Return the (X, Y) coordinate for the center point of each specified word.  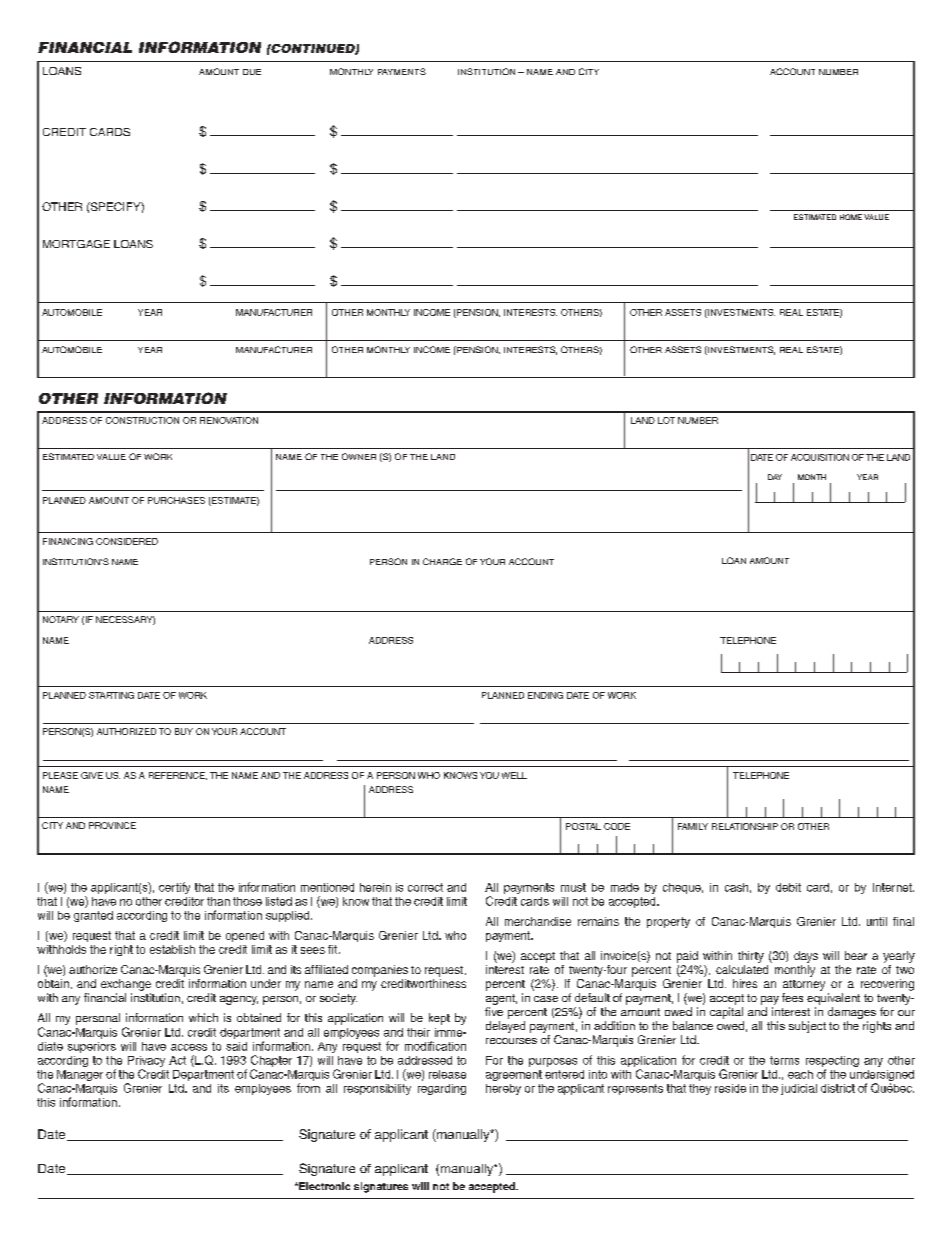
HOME (851, 217)
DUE (252, 72)
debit (788, 887)
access (189, 1047)
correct (425, 887)
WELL (514, 775)
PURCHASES (176, 500)
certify (174, 888)
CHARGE (442, 561)
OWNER (359, 456)
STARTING (111, 695)
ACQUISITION (820, 457)
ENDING (545, 695)
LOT (666, 420)
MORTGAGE (76, 244)
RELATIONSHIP (745, 826)
